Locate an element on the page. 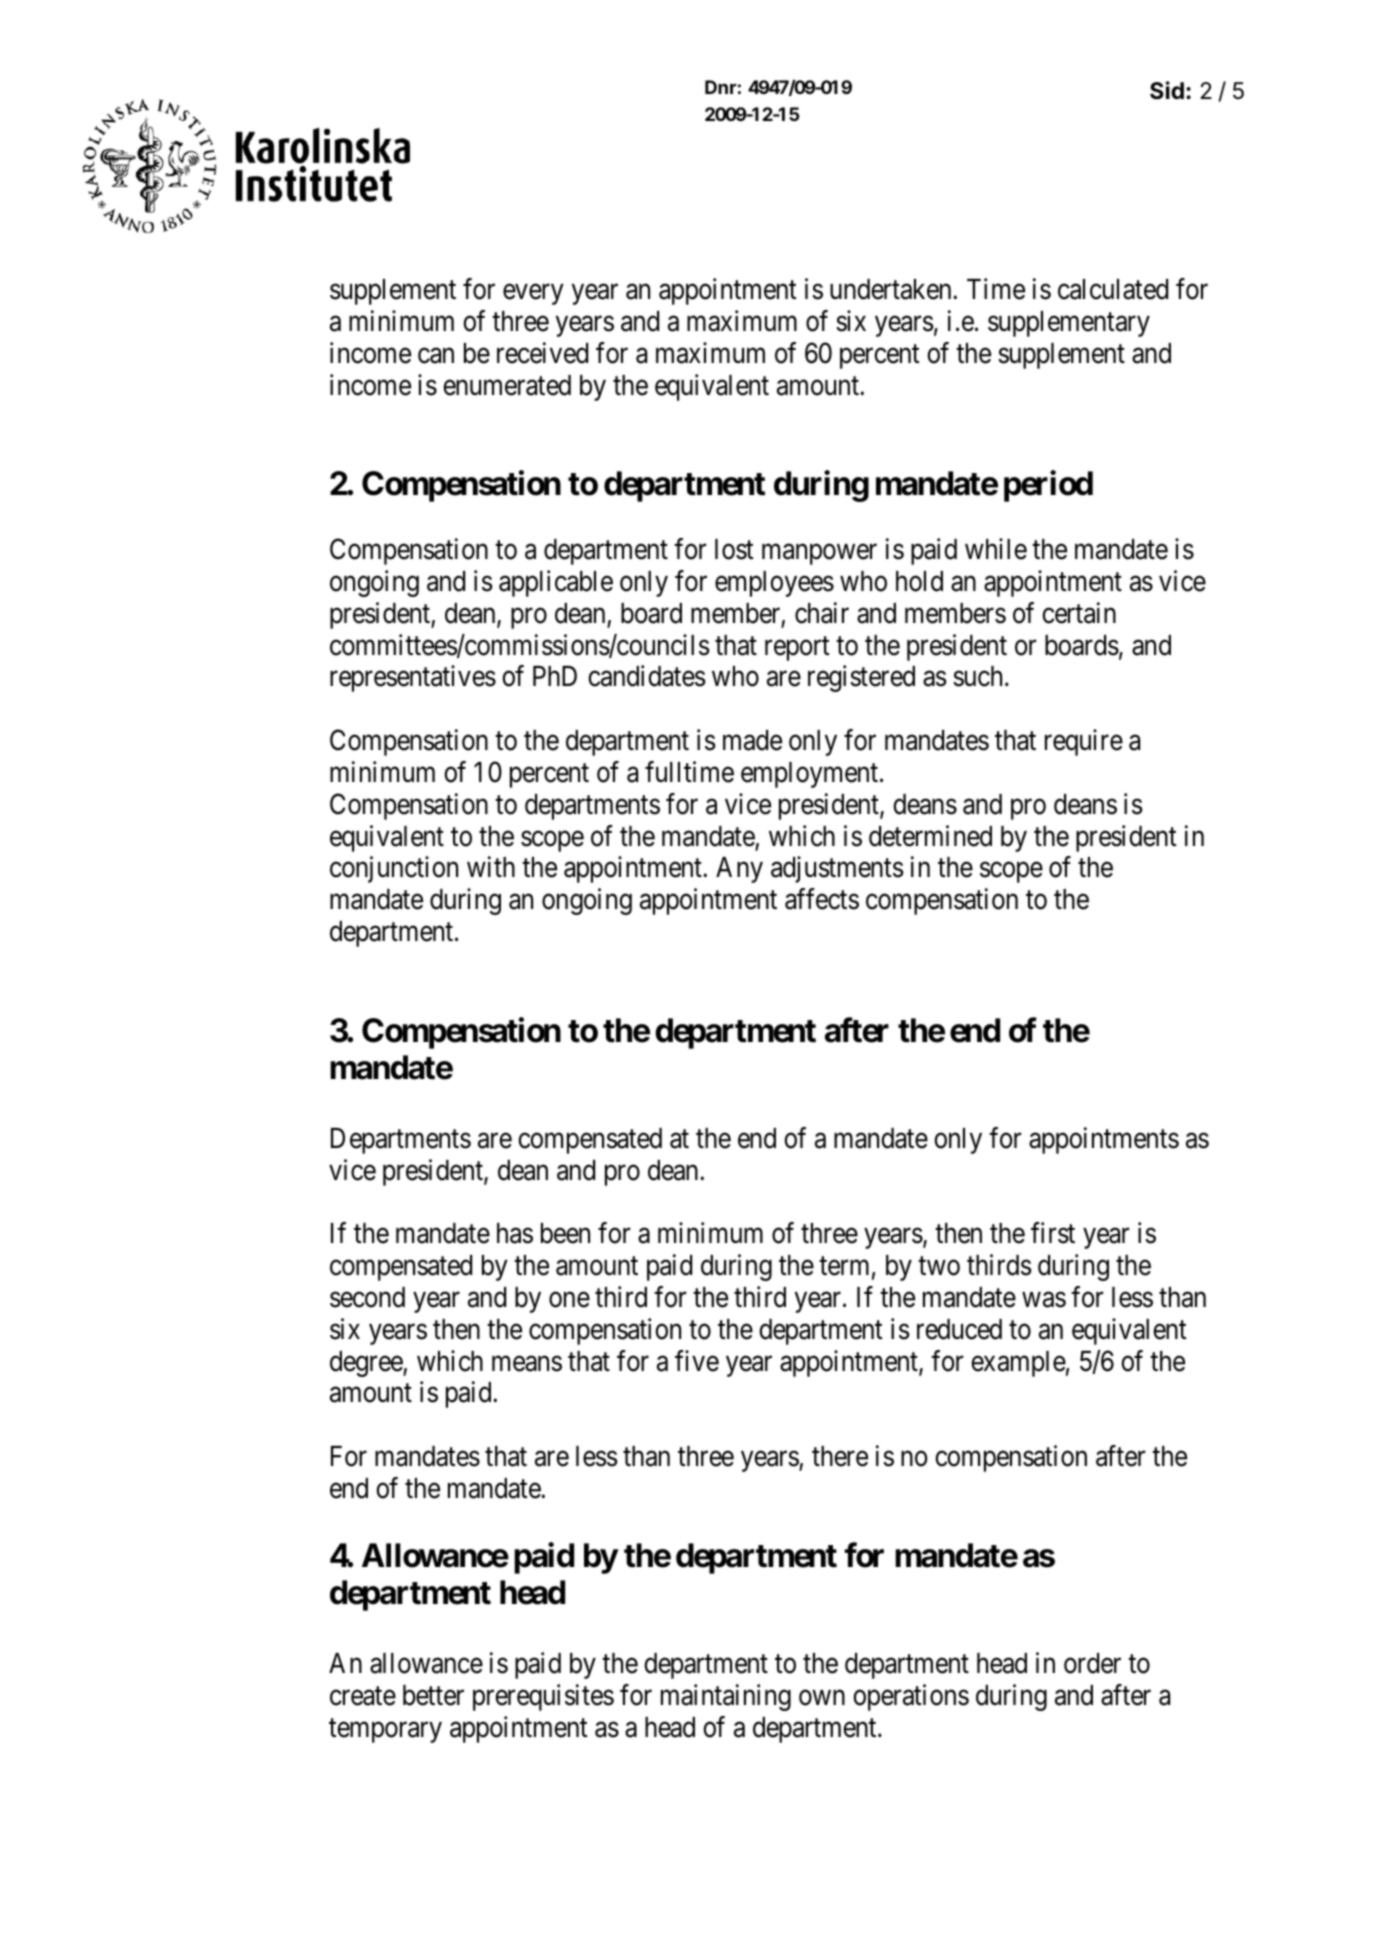 The width and height of the image is (1373, 1942). means is located at coordinates (527, 1364).
